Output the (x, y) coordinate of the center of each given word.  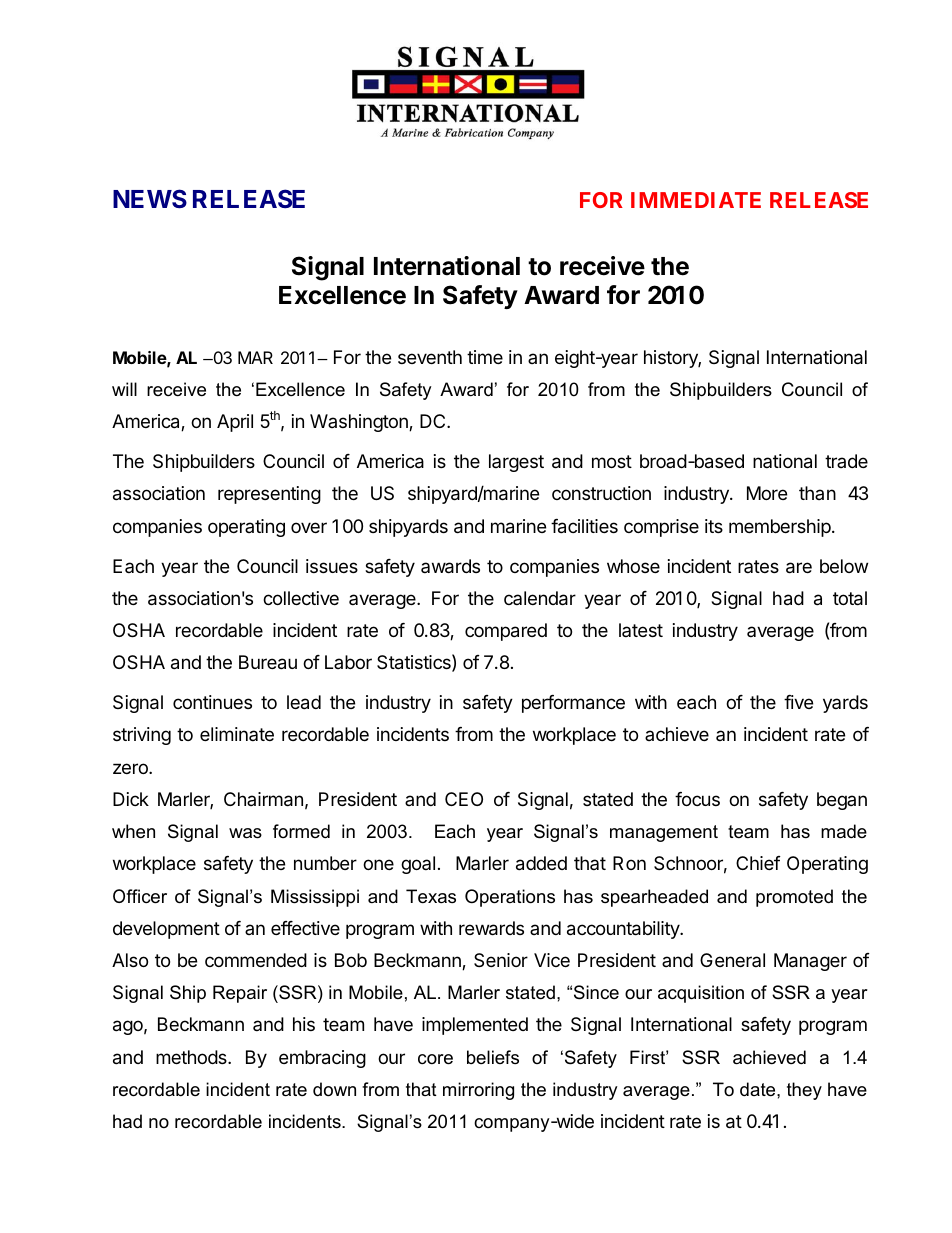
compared (506, 632)
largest (516, 463)
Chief (758, 863)
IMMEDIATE (696, 200)
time (485, 357)
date (759, 1089)
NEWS (150, 199)
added (541, 863)
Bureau (268, 662)
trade (846, 461)
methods (192, 1057)
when (133, 831)
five (798, 702)
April (235, 423)
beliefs (493, 1057)
